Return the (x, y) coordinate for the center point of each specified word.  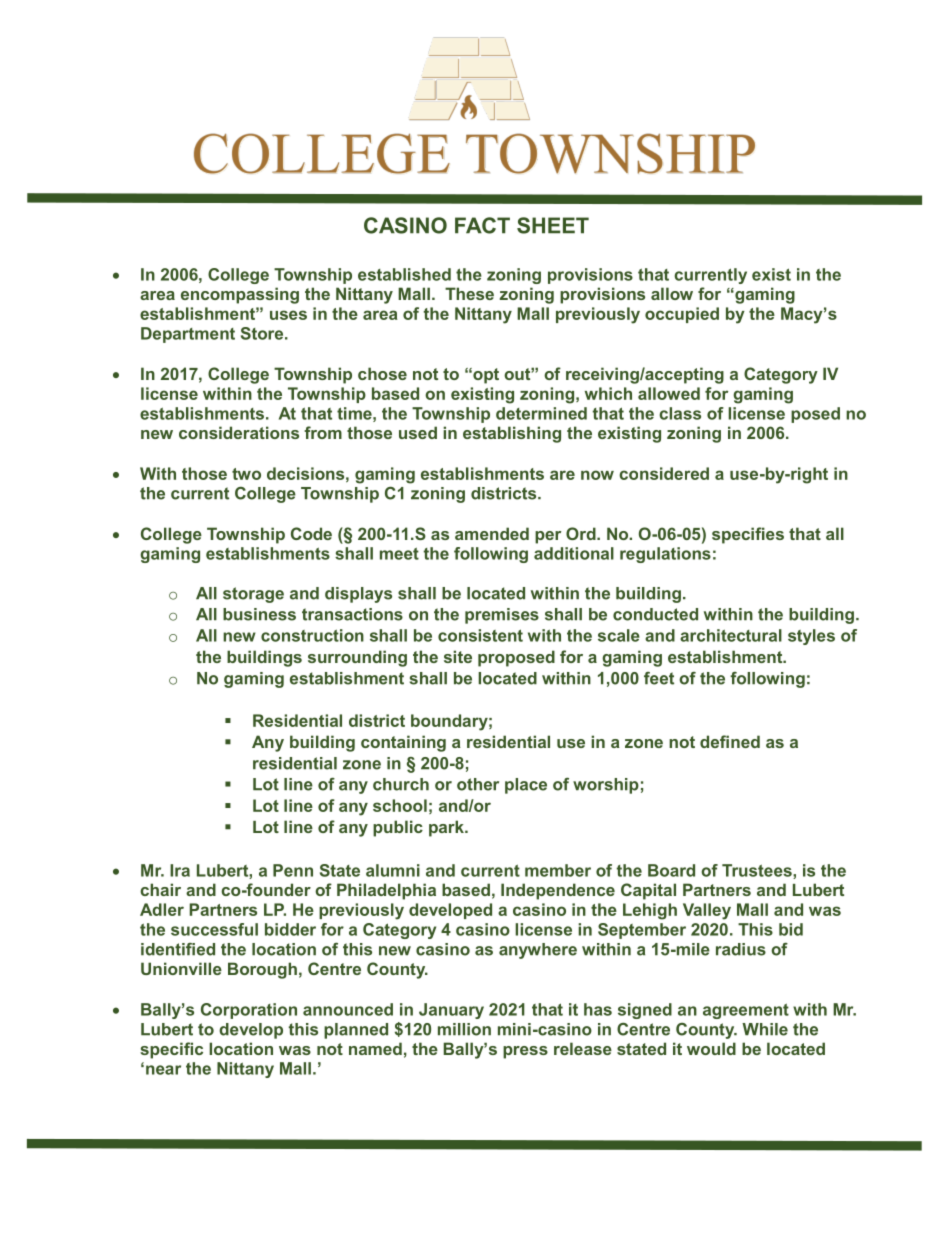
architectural (731, 635)
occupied (682, 315)
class (680, 413)
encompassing (240, 295)
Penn (293, 870)
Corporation (249, 1011)
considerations (239, 432)
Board (671, 870)
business (259, 614)
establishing (512, 434)
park (447, 828)
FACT (482, 225)
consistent (480, 635)
